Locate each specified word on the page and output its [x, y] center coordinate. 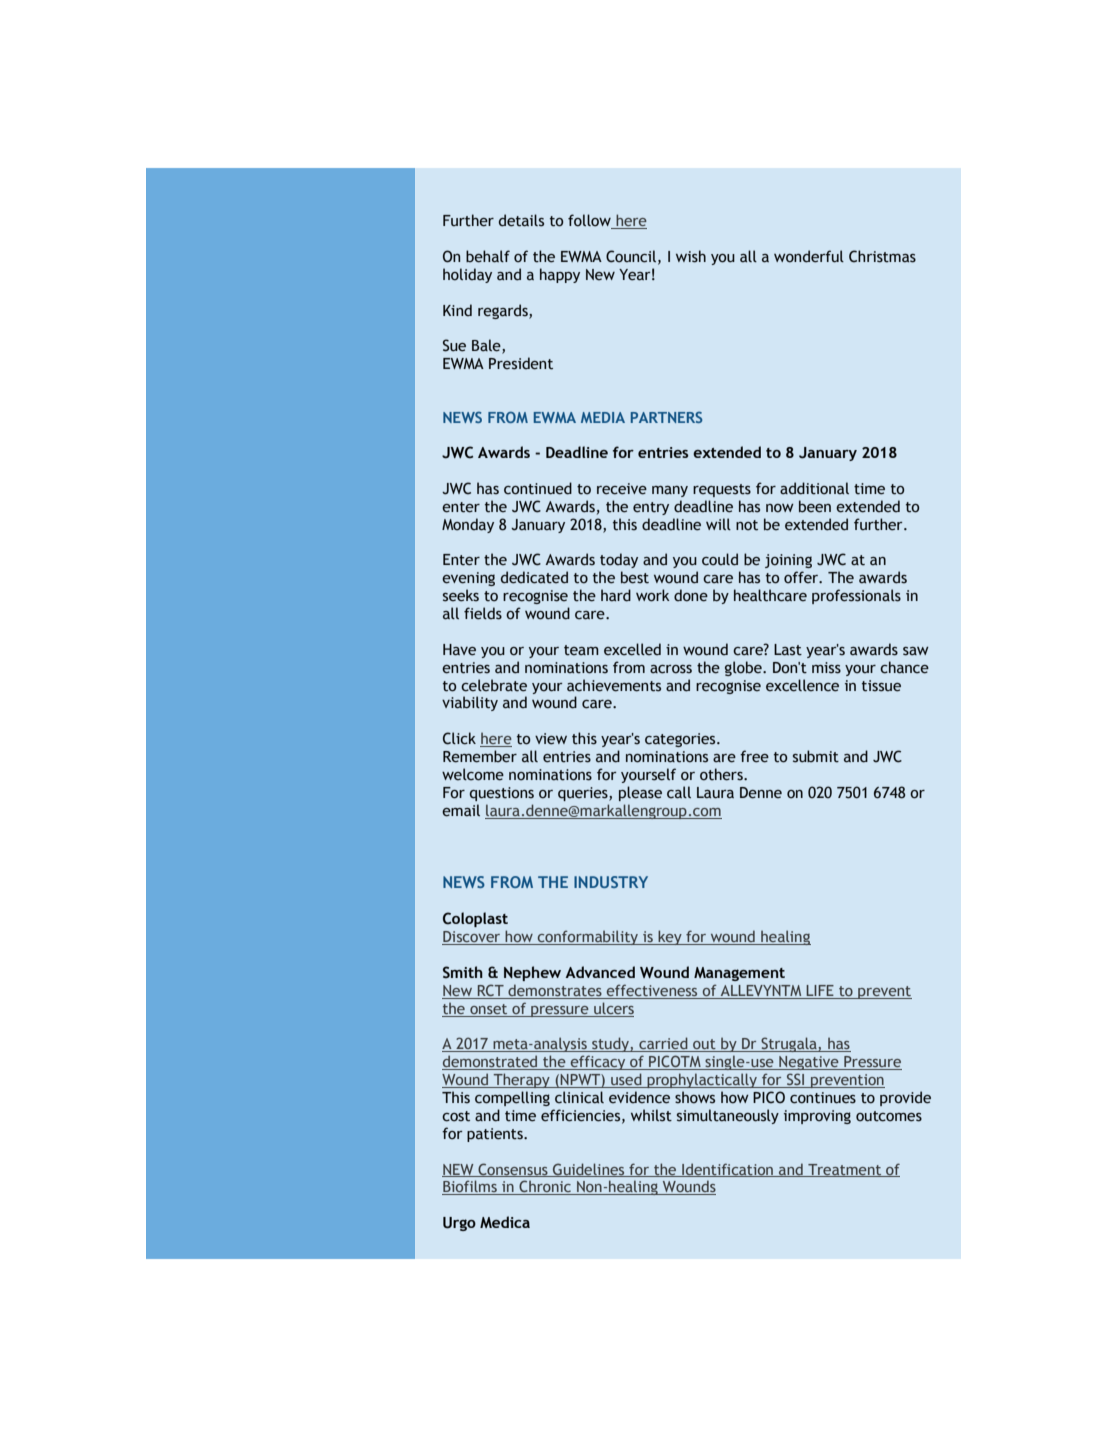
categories [681, 740]
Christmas [882, 256]
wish [691, 256]
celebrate [494, 685]
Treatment [845, 1170]
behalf [488, 256]
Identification [728, 1170]
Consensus [513, 1170]
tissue [881, 686]
